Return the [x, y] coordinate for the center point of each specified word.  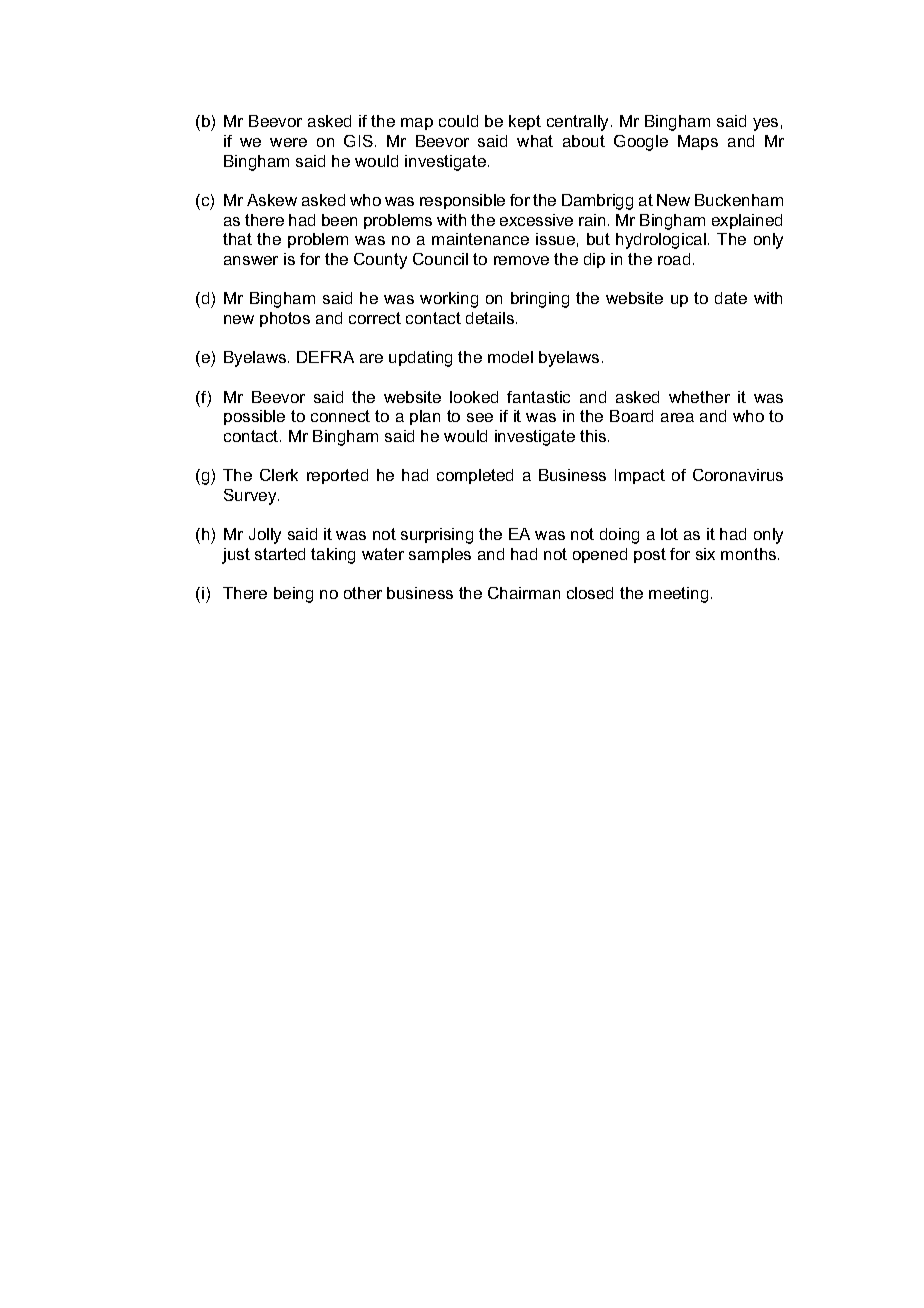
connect [340, 416]
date [731, 298]
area [677, 417]
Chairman [524, 593]
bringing [540, 300]
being [293, 595]
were [288, 142]
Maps [698, 142]
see [480, 417]
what [535, 141]
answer [251, 260]
